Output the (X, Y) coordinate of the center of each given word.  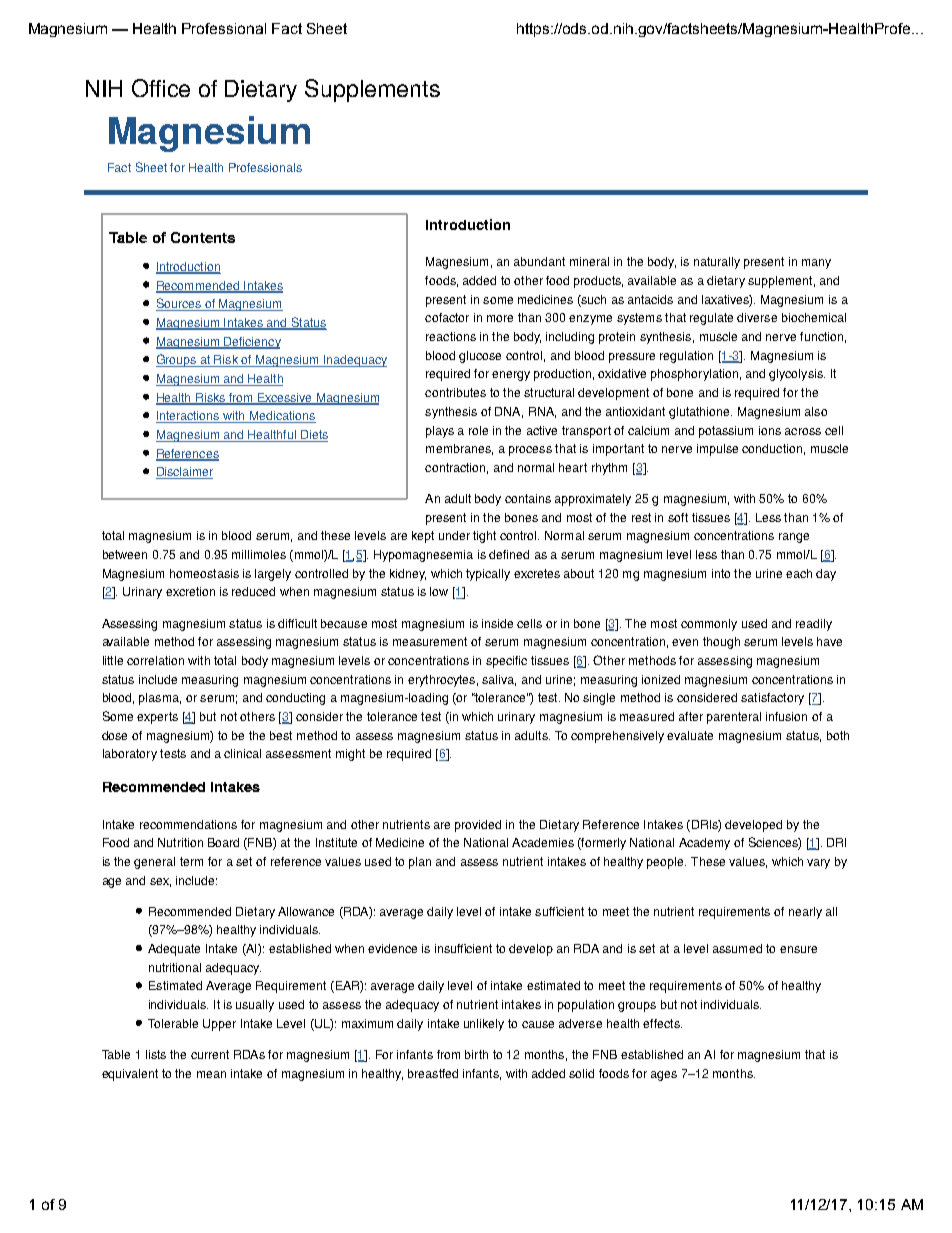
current (210, 1054)
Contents (203, 237)
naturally (717, 263)
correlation (155, 660)
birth (476, 1054)
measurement (430, 641)
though (721, 643)
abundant (539, 261)
